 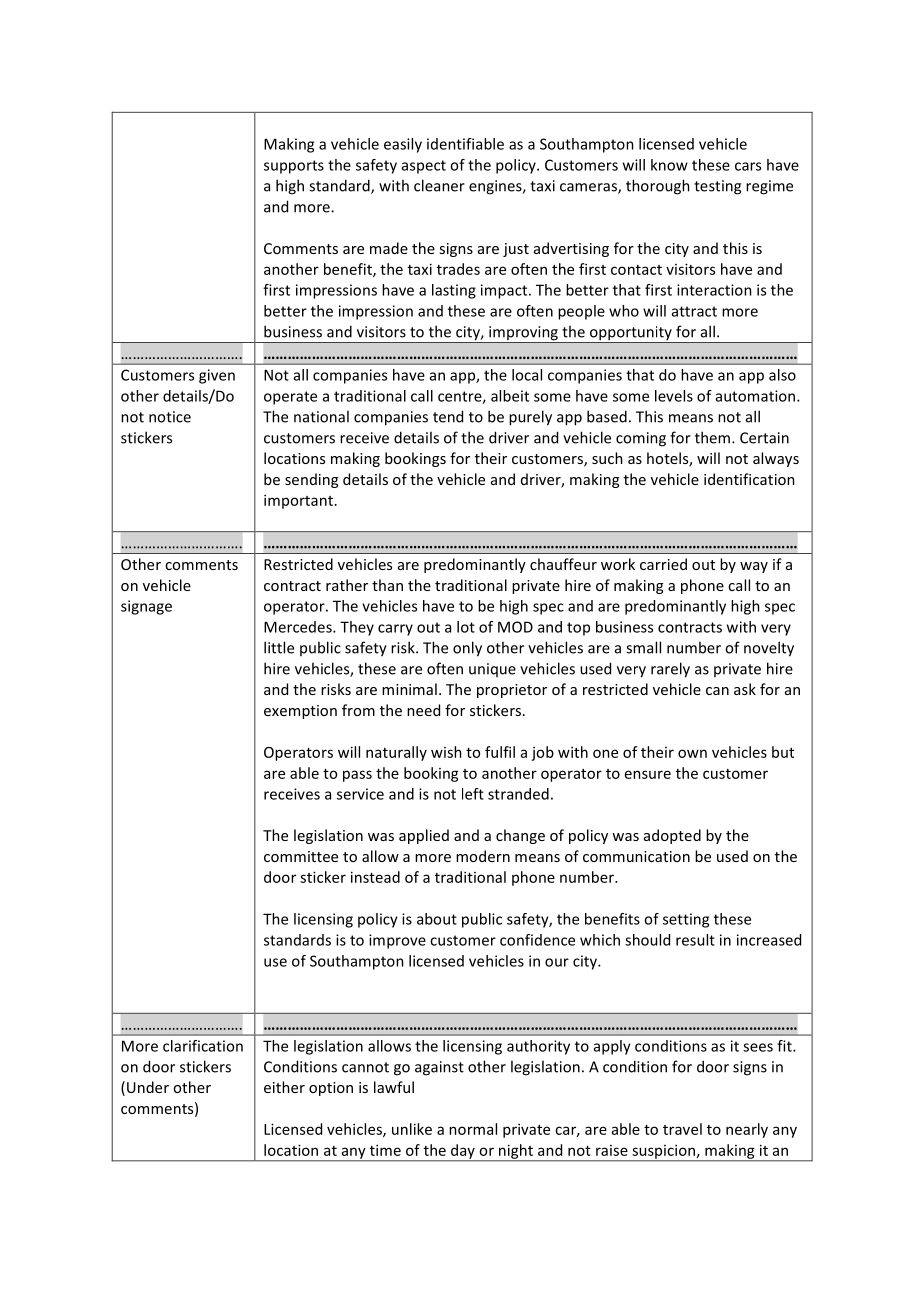 What do you see at coordinates (473, 1129) in the image?
I see `normal` at bounding box center [473, 1129].
